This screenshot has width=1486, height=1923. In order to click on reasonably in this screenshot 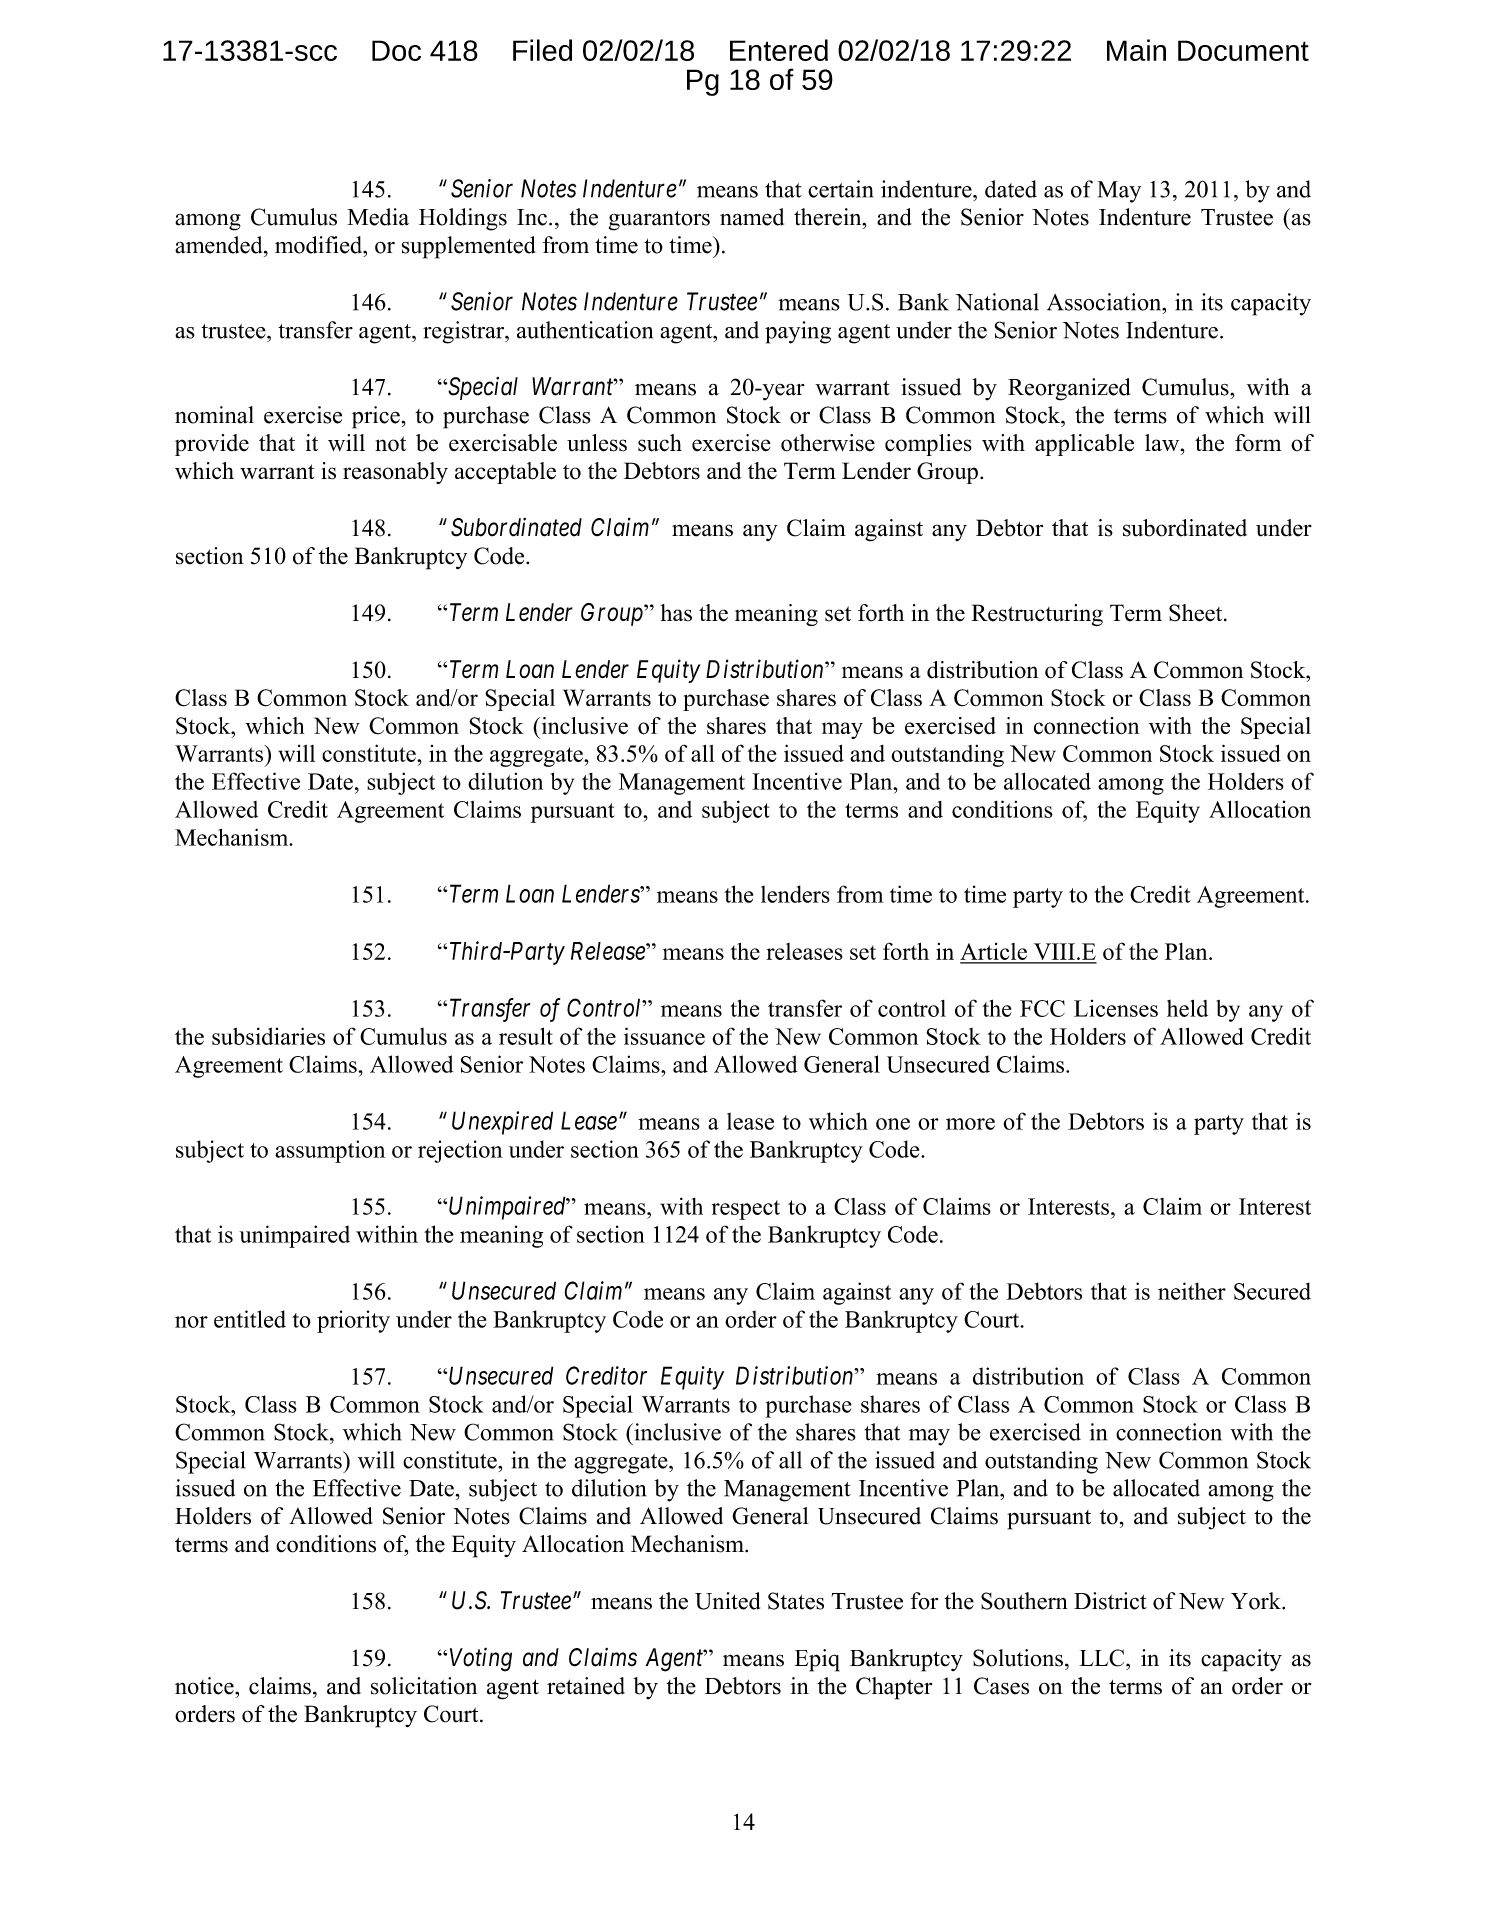, I will do `click(395, 473)`.
